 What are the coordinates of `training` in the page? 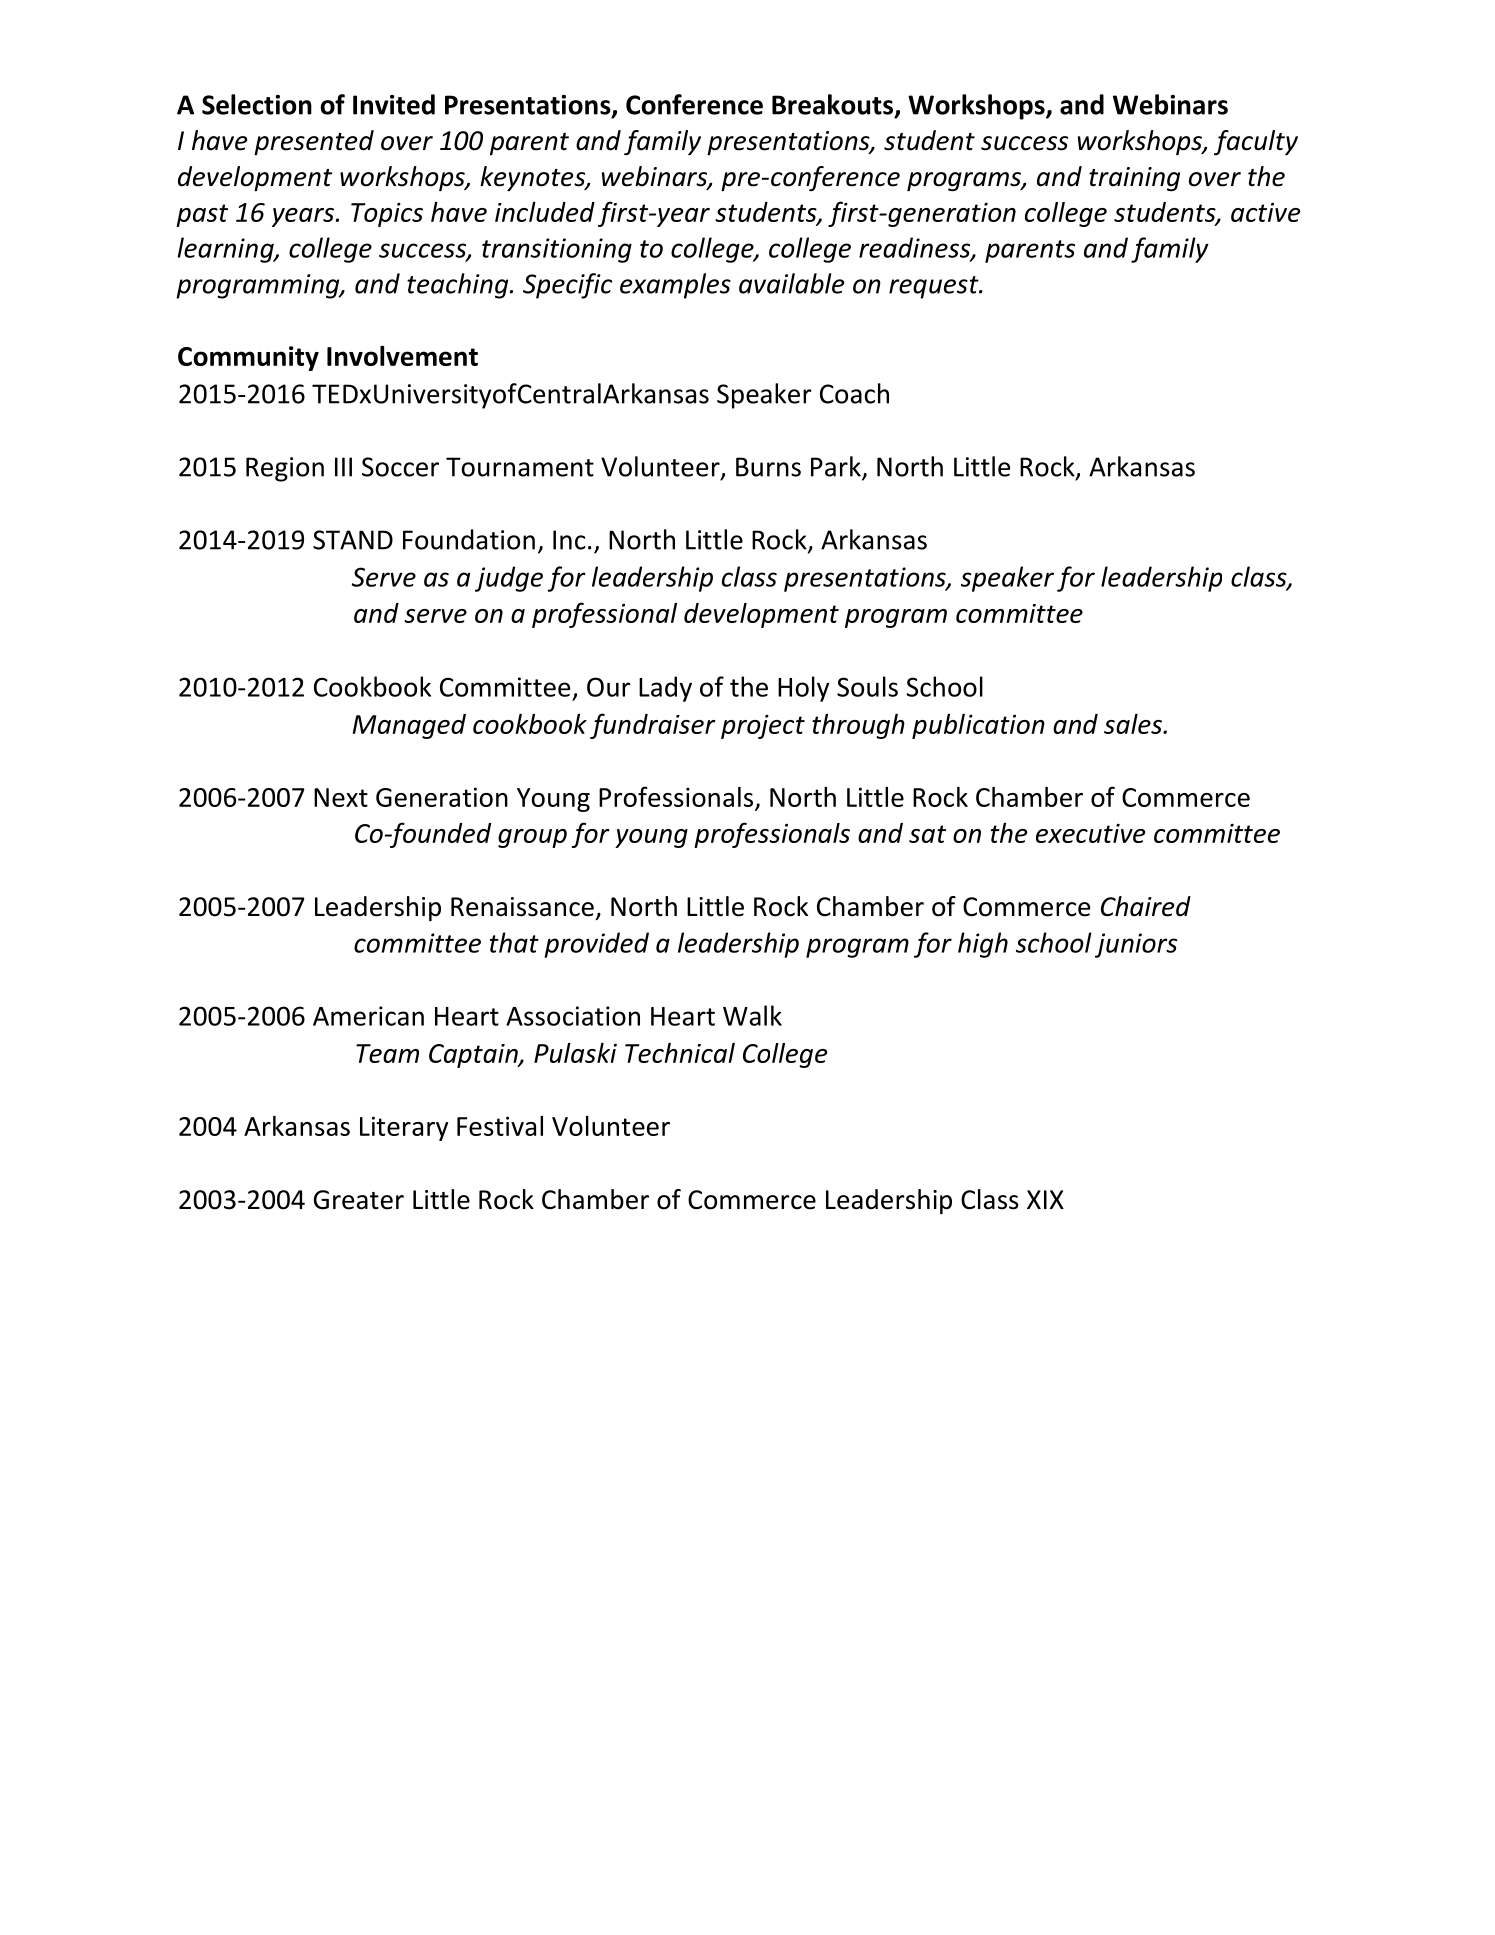 It's located at (1134, 179).
